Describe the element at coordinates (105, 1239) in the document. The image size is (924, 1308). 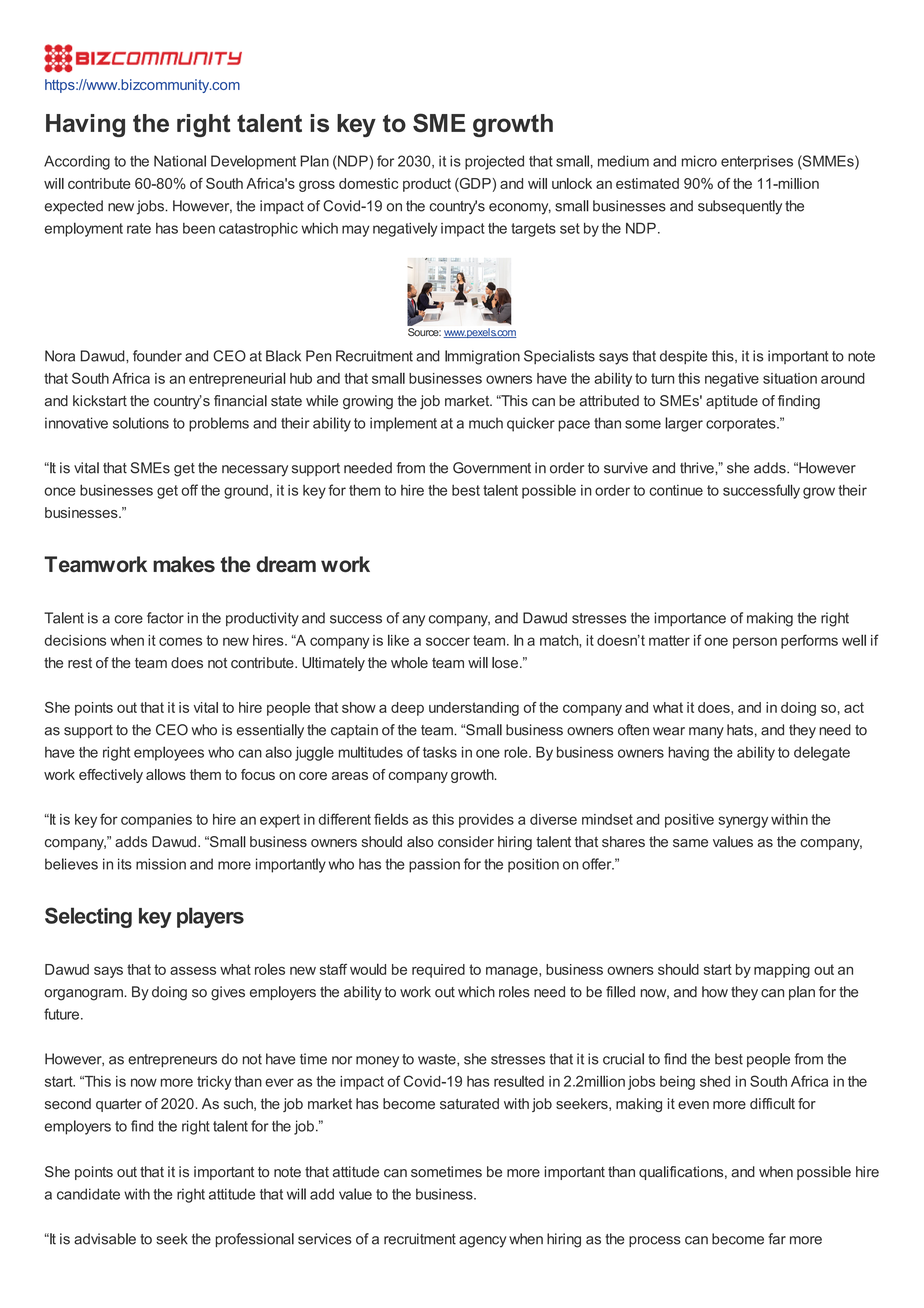
I see `advisable` at that location.
